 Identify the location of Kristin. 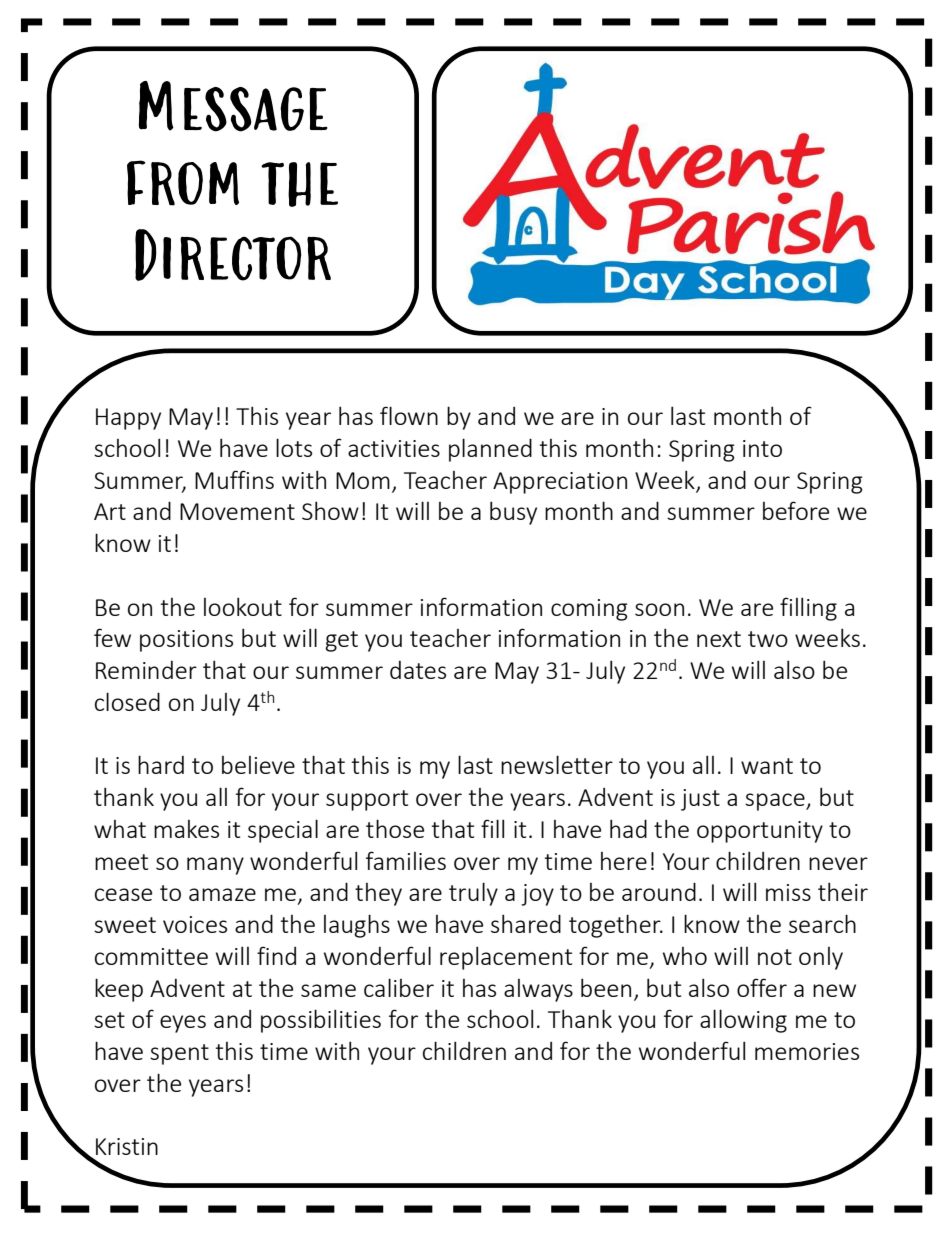
(127, 1146).
